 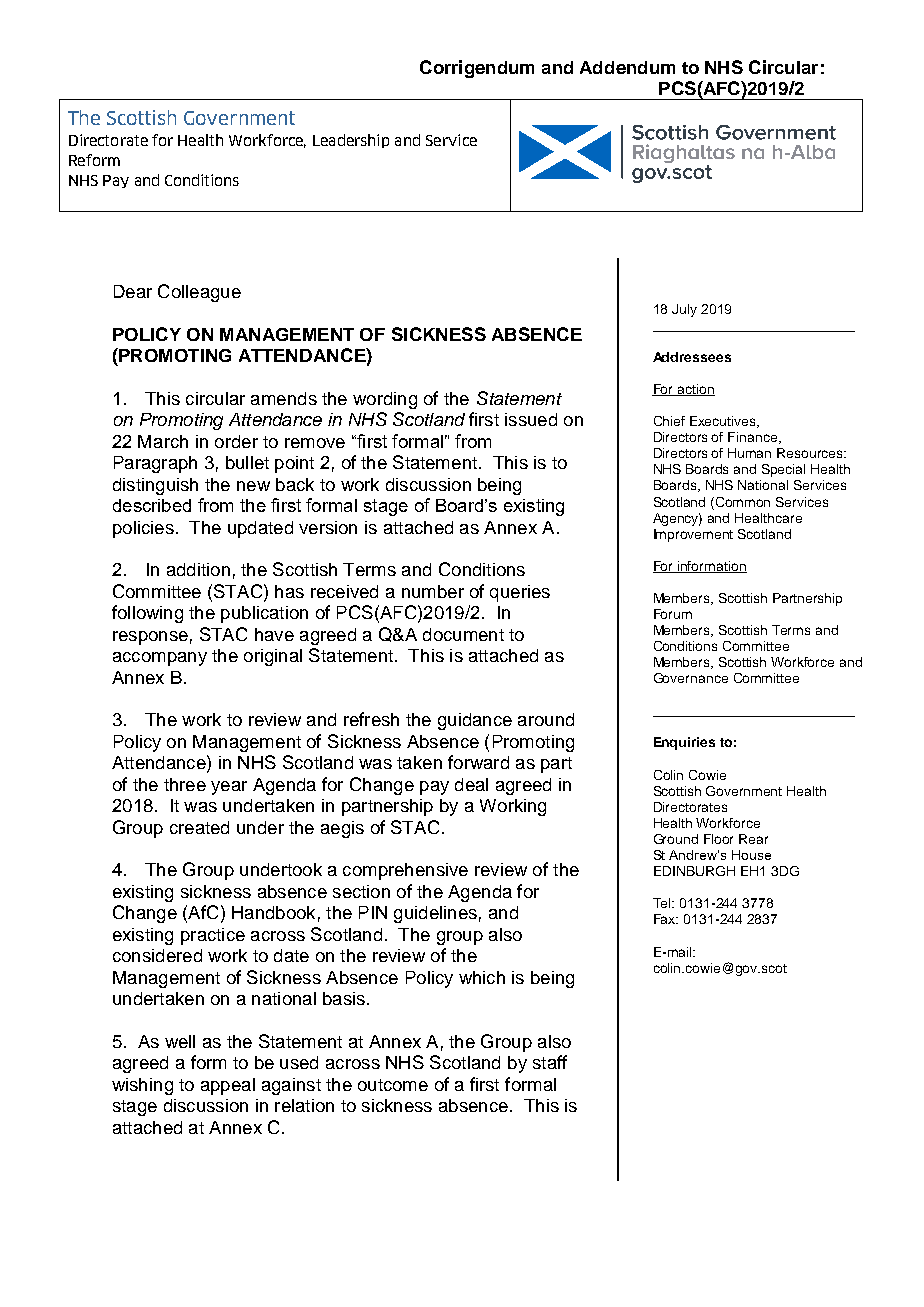 I want to click on wording, so click(x=385, y=400).
